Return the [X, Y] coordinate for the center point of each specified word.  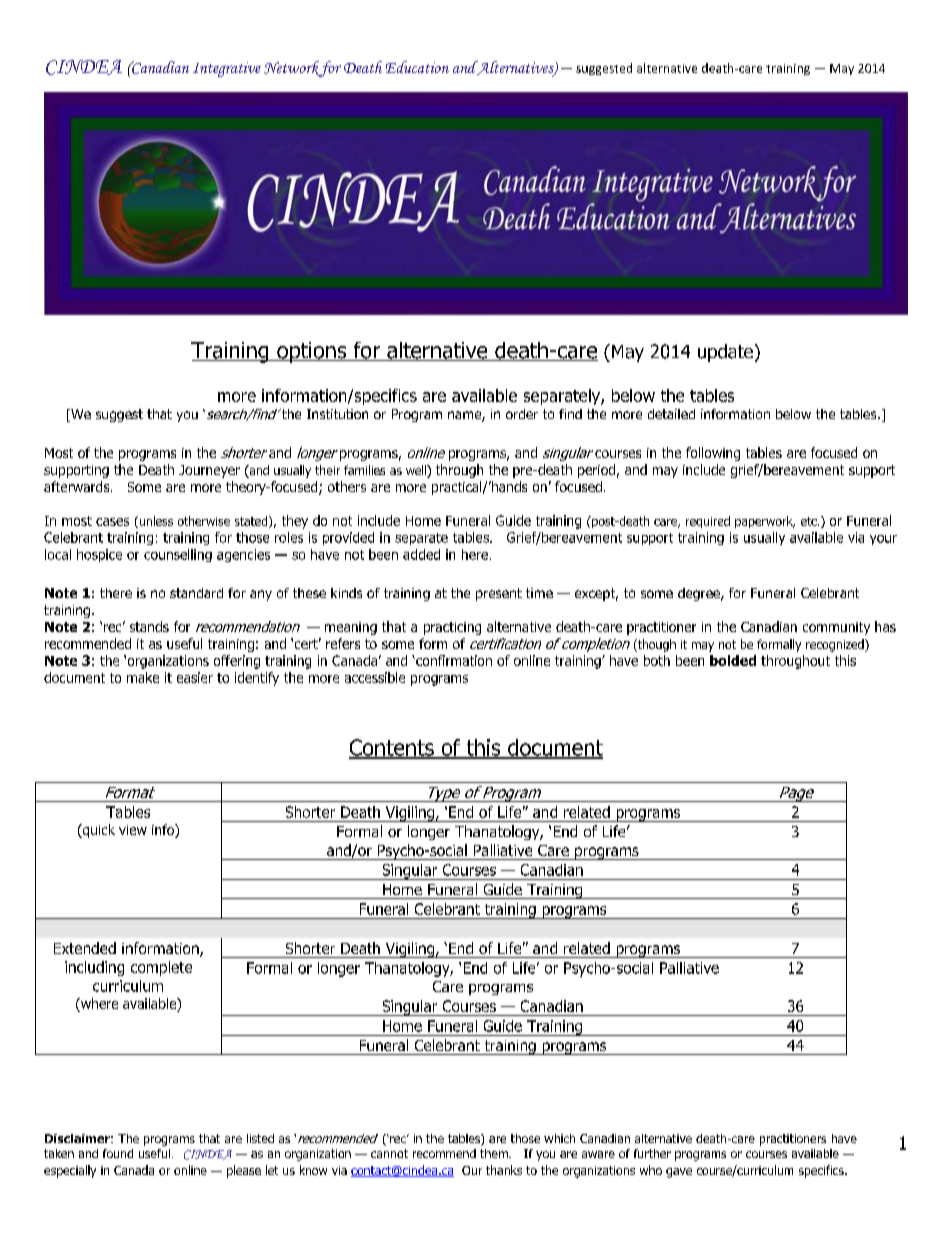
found [118, 1153]
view [133, 830]
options [312, 352]
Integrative [227, 69]
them [495, 1153]
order [522, 414]
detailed [671, 414]
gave [679, 1173]
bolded [733, 660]
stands [149, 626]
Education [417, 67]
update [725, 353]
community [836, 628]
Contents [392, 748]
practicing [452, 628]
